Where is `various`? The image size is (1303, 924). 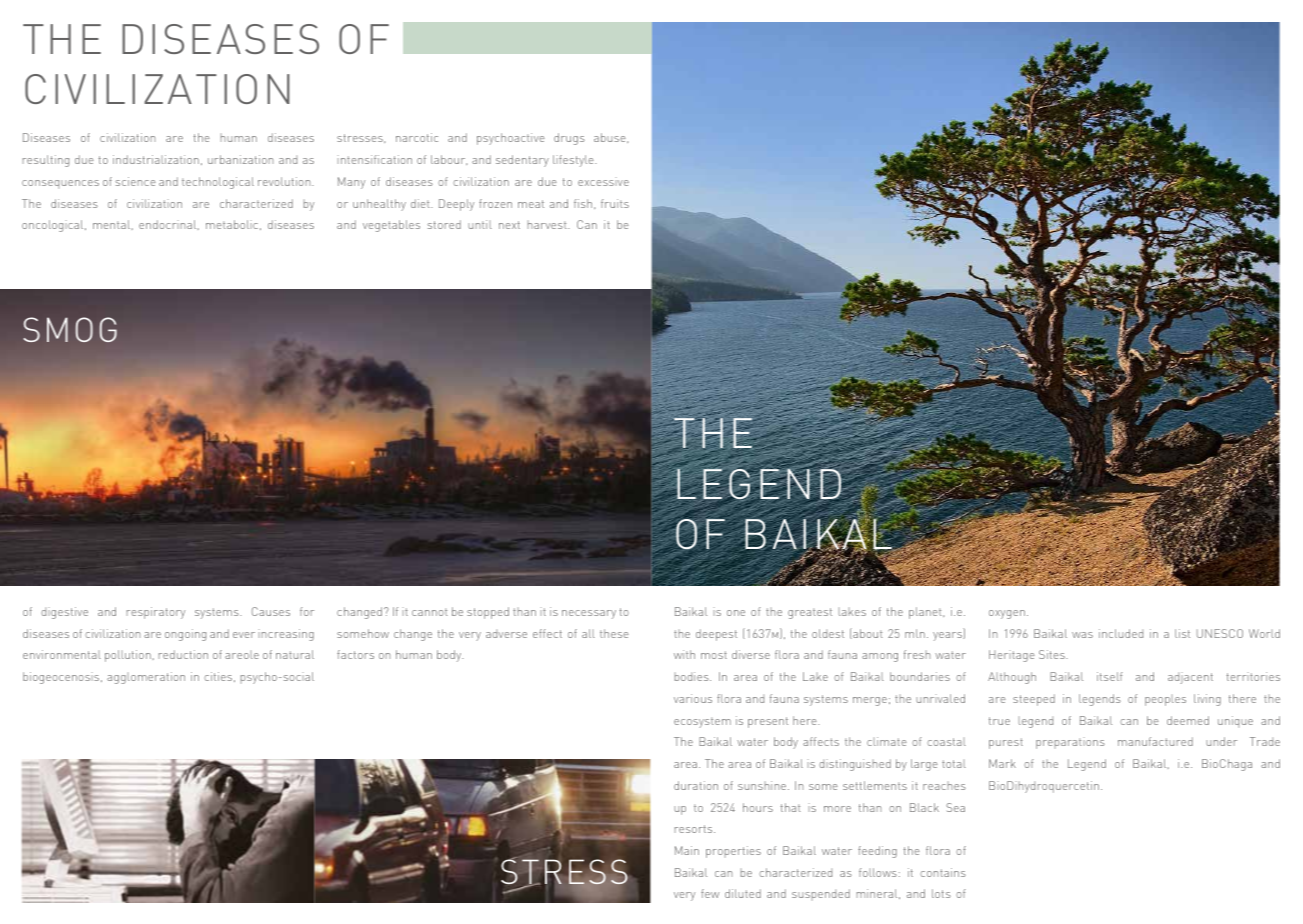
various is located at coordinates (693, 698).
